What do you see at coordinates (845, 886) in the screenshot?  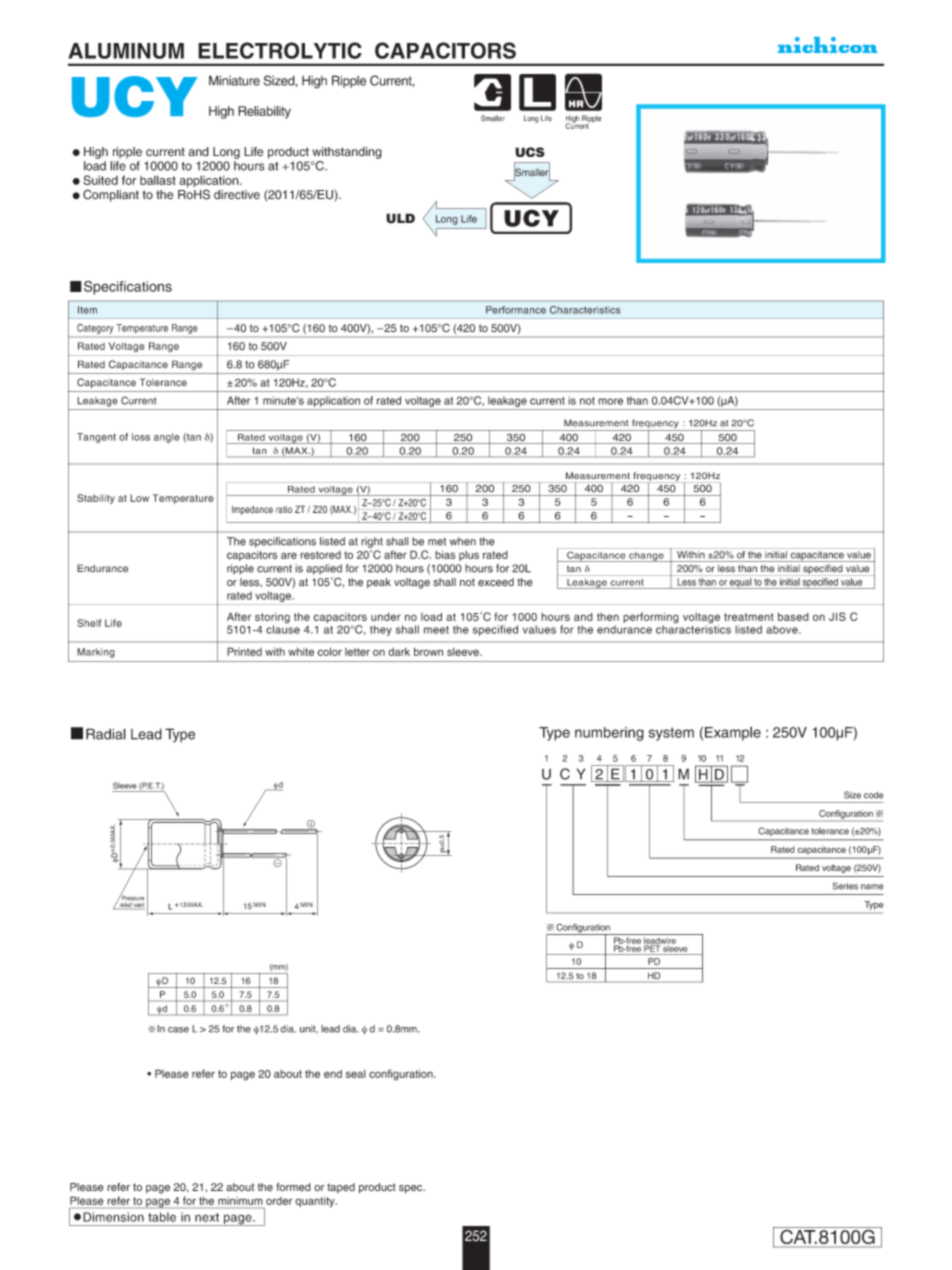 I see `Series` at bounding box center [845, 886].
